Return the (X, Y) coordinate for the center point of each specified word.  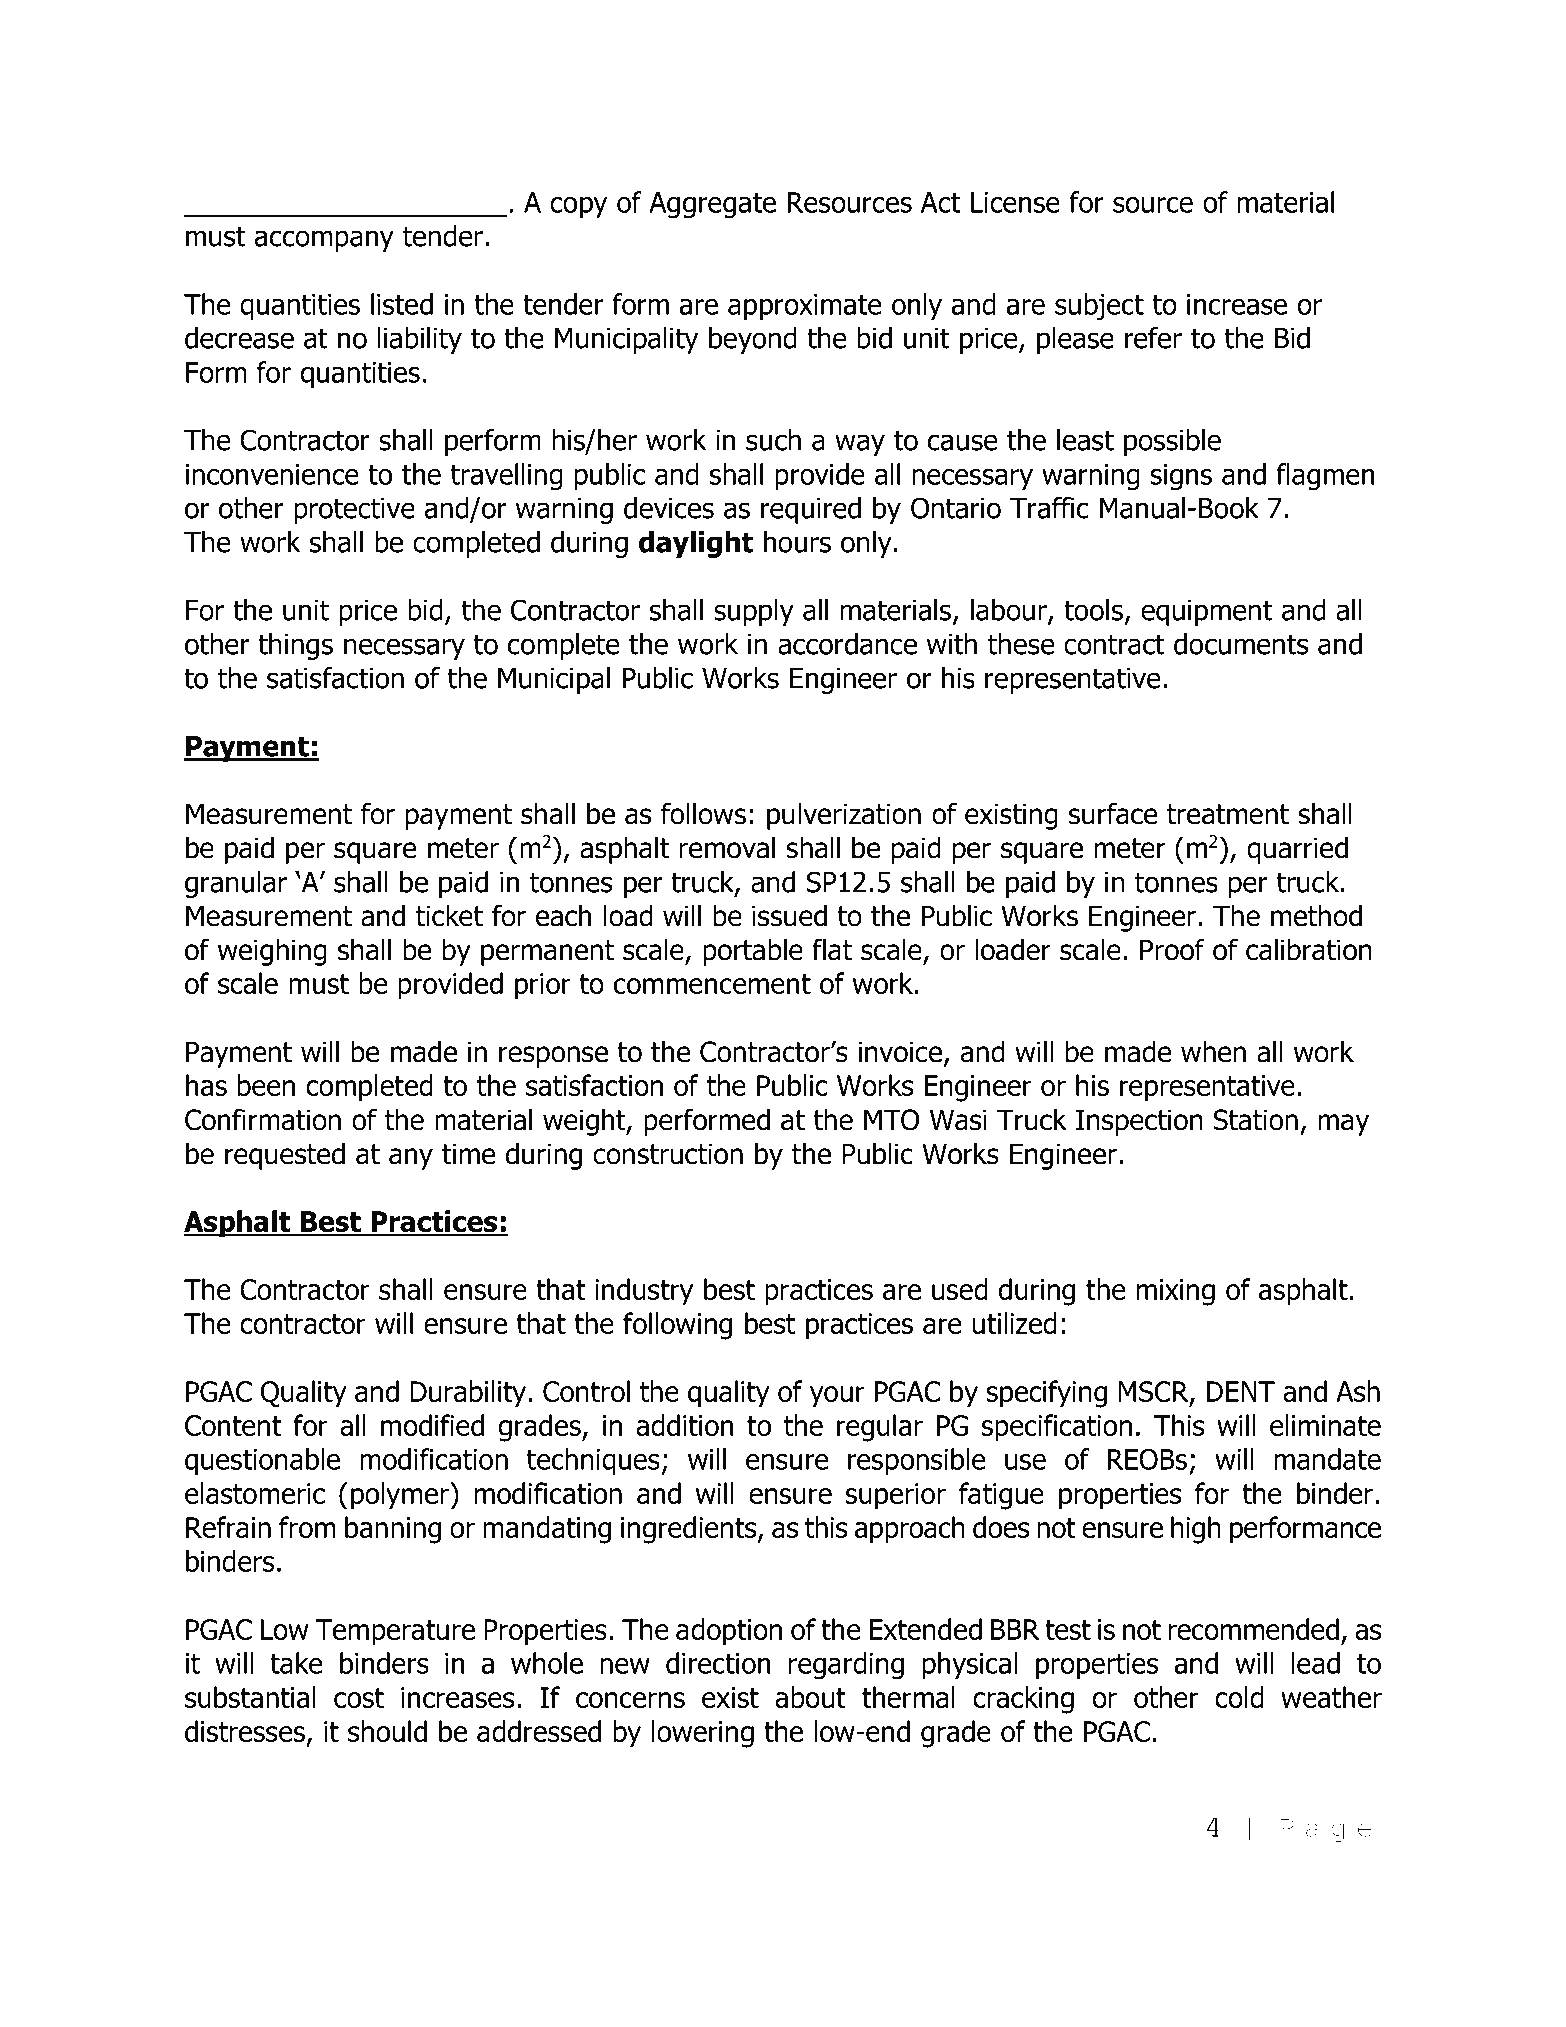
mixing (1176, 1292)
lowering (703, 1734)
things (295, 646)
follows (703, 813)
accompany (324, 241)
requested (285, 1156)
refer (1153, 338)
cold (1239, 1697)
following (677, 1326)
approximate (805, 307)
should (387, 1731)
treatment (1228, 814)
